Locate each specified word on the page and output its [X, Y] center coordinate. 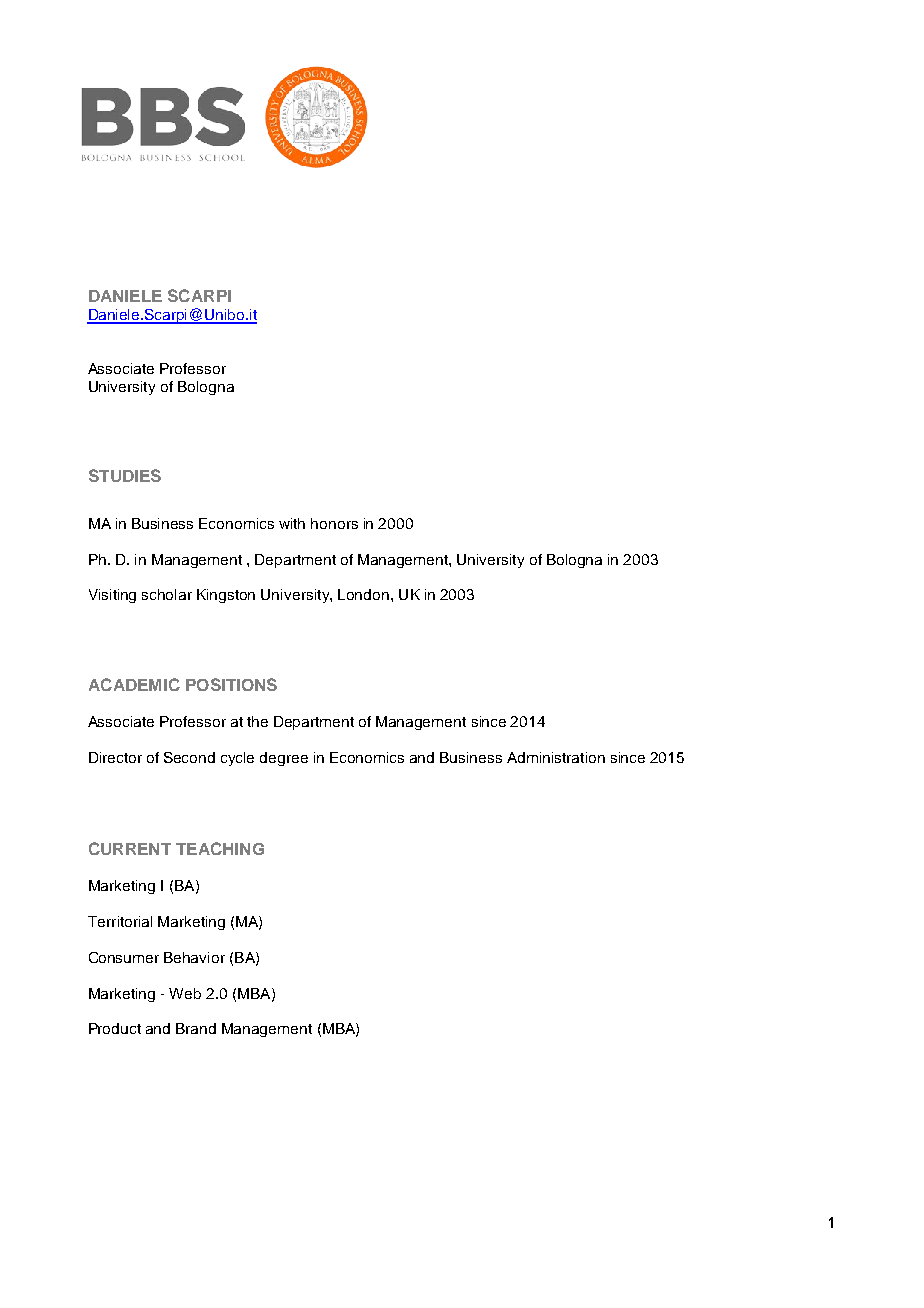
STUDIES [125, 475]
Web [185, 993]
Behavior [194, 957]
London [363, 594]
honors [334, 523]
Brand [196, 1028]
